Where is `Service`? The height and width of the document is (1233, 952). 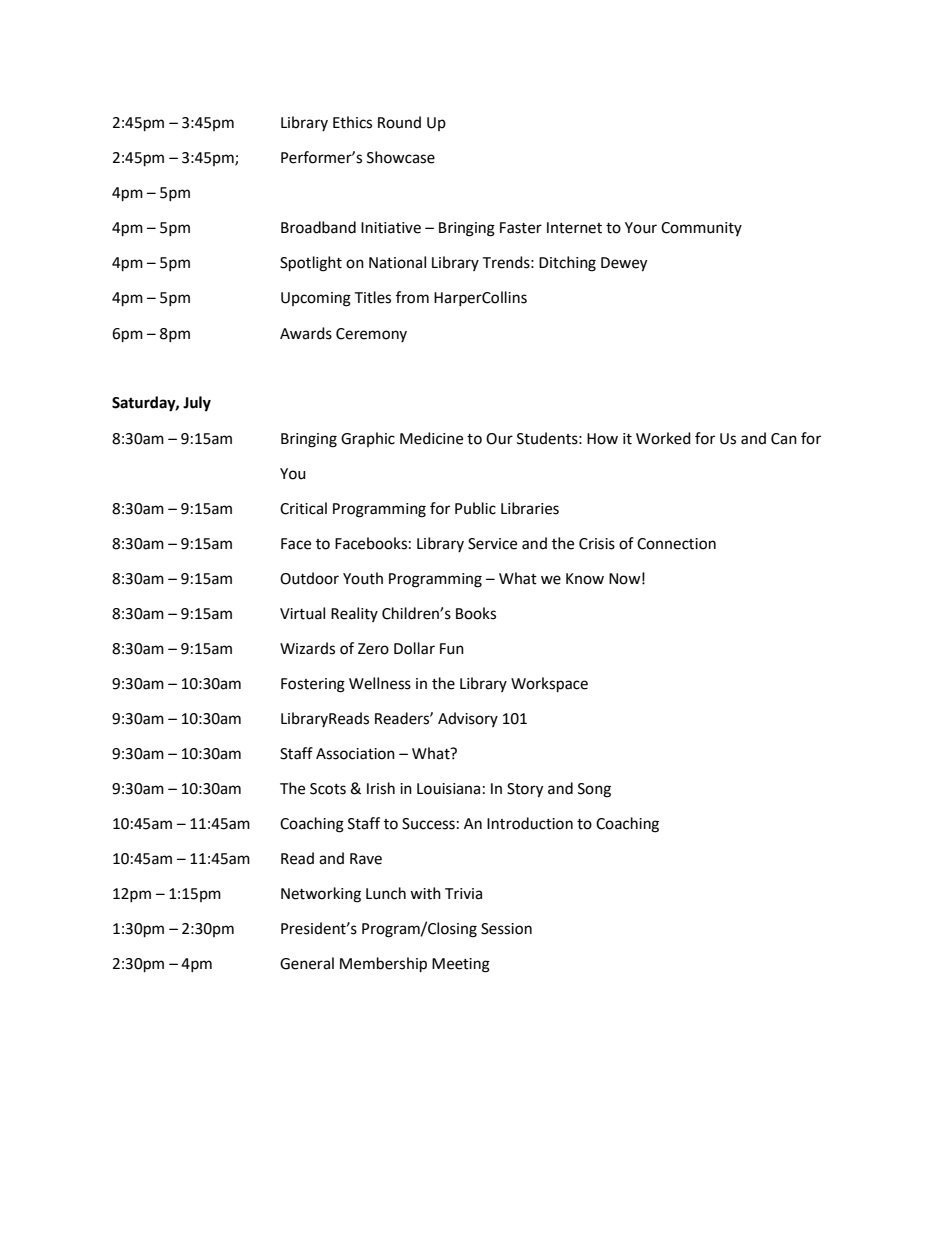
Service is located at coordinates (492, 544).
